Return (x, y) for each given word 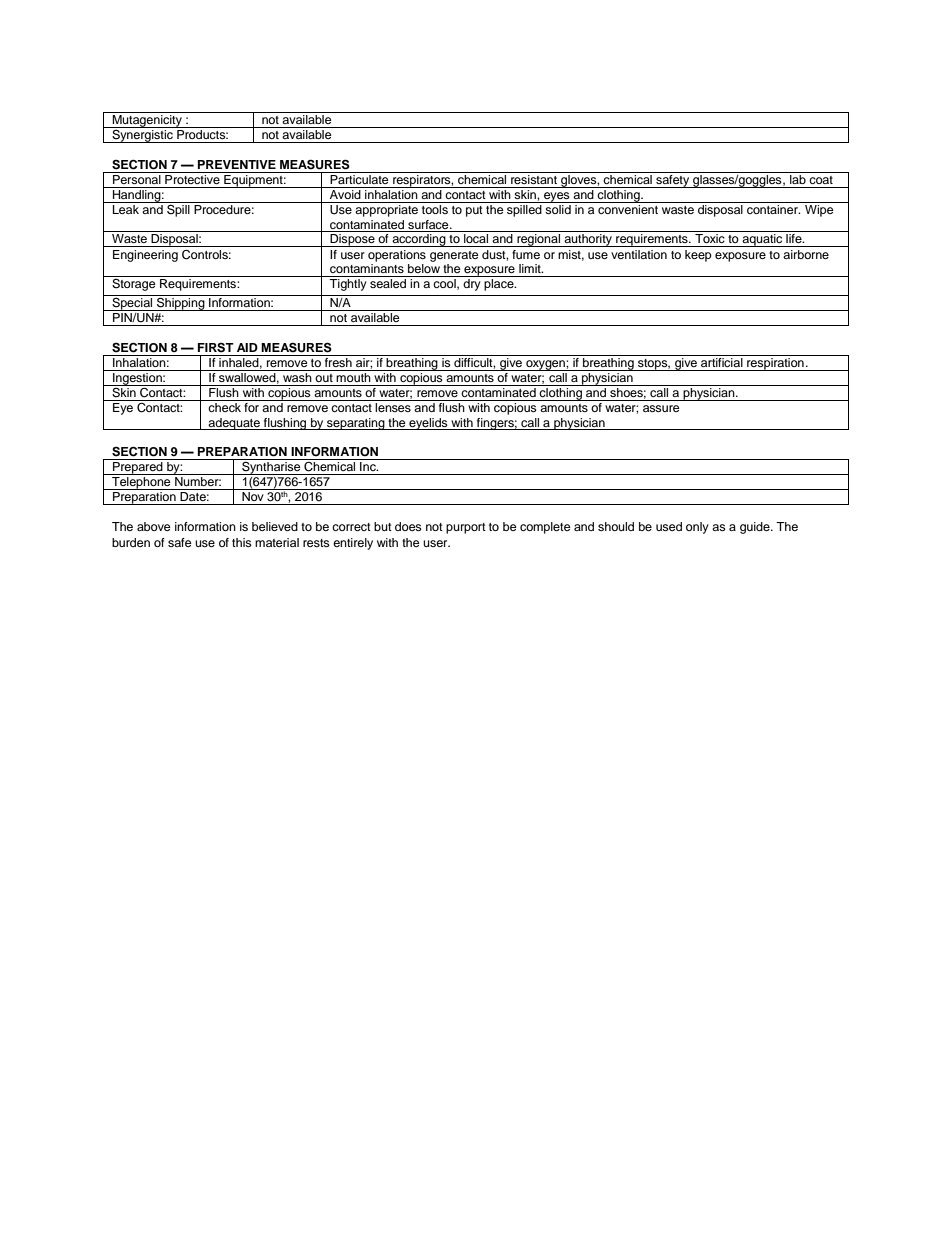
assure (661, 408)
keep (698, 256)
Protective (192, 178)
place (500, 285)
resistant (534, 178)
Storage (134, 283)
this (242, 542)
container (773, 209)
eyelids (428, 424)
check (224, 407)
